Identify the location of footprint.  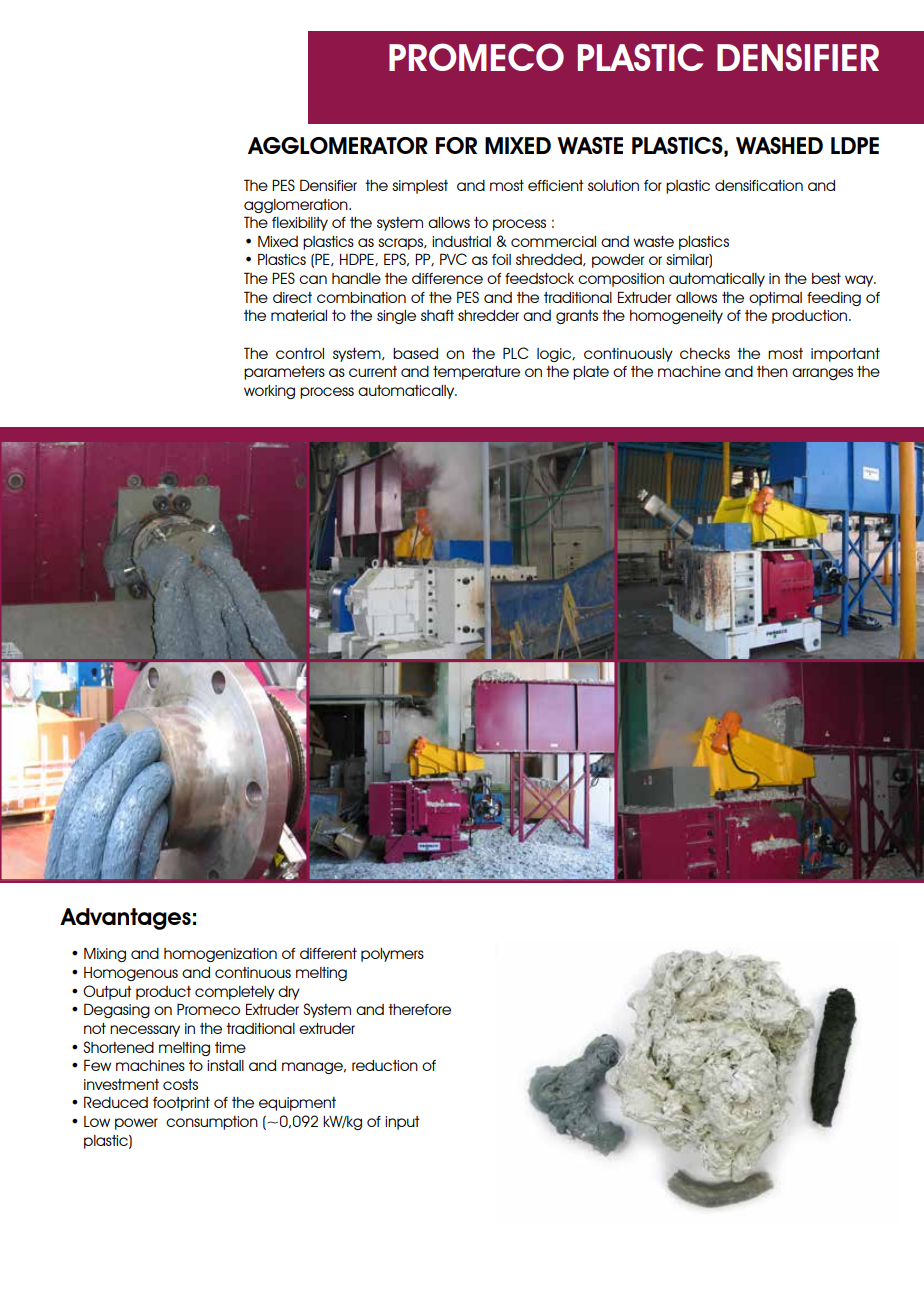
(181, 1104).
